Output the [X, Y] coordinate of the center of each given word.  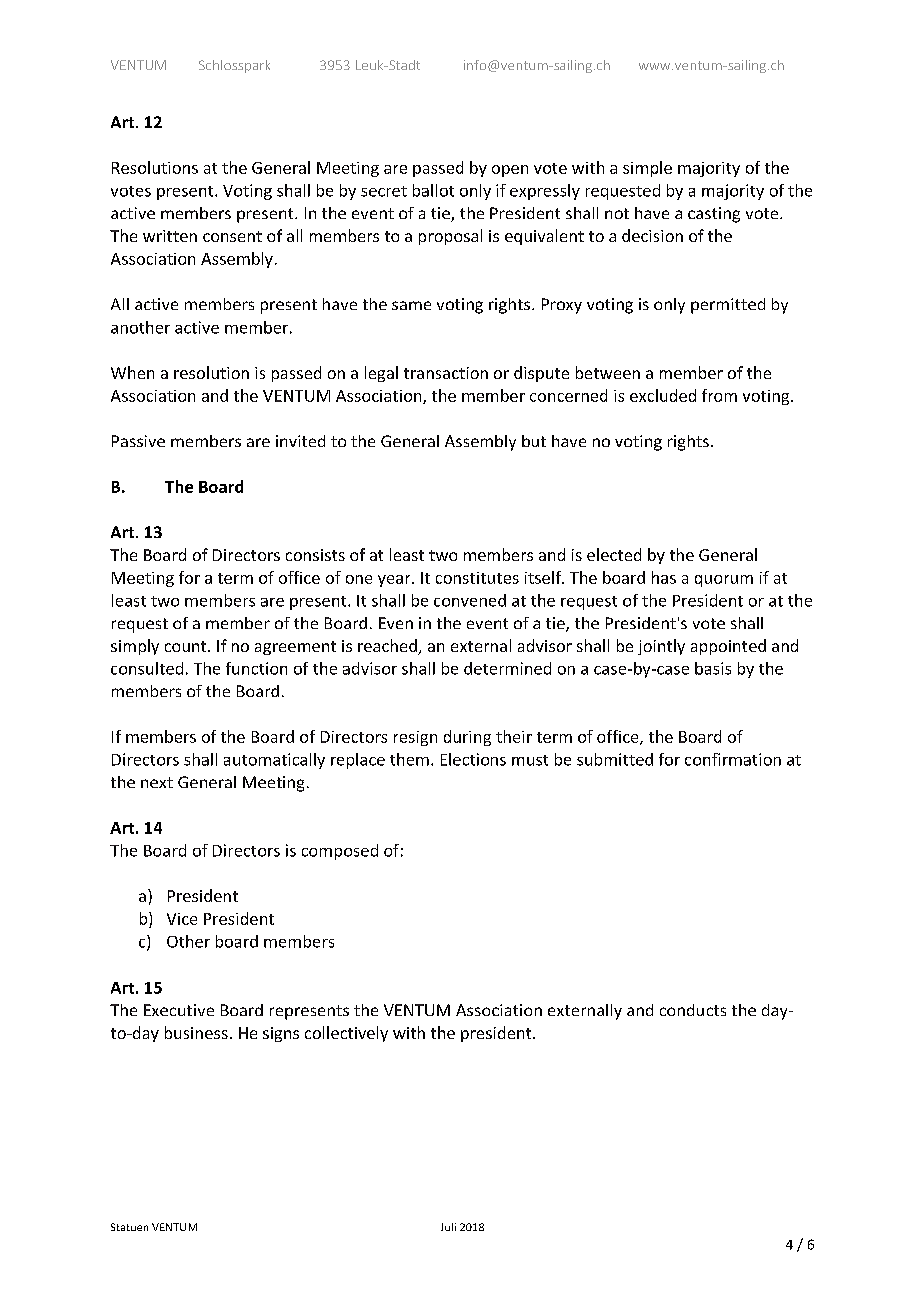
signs [281, 1034]
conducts [693, 1010]
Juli [448, 1227]
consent [232, 236]
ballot [433, 190]
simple [647, 169]
